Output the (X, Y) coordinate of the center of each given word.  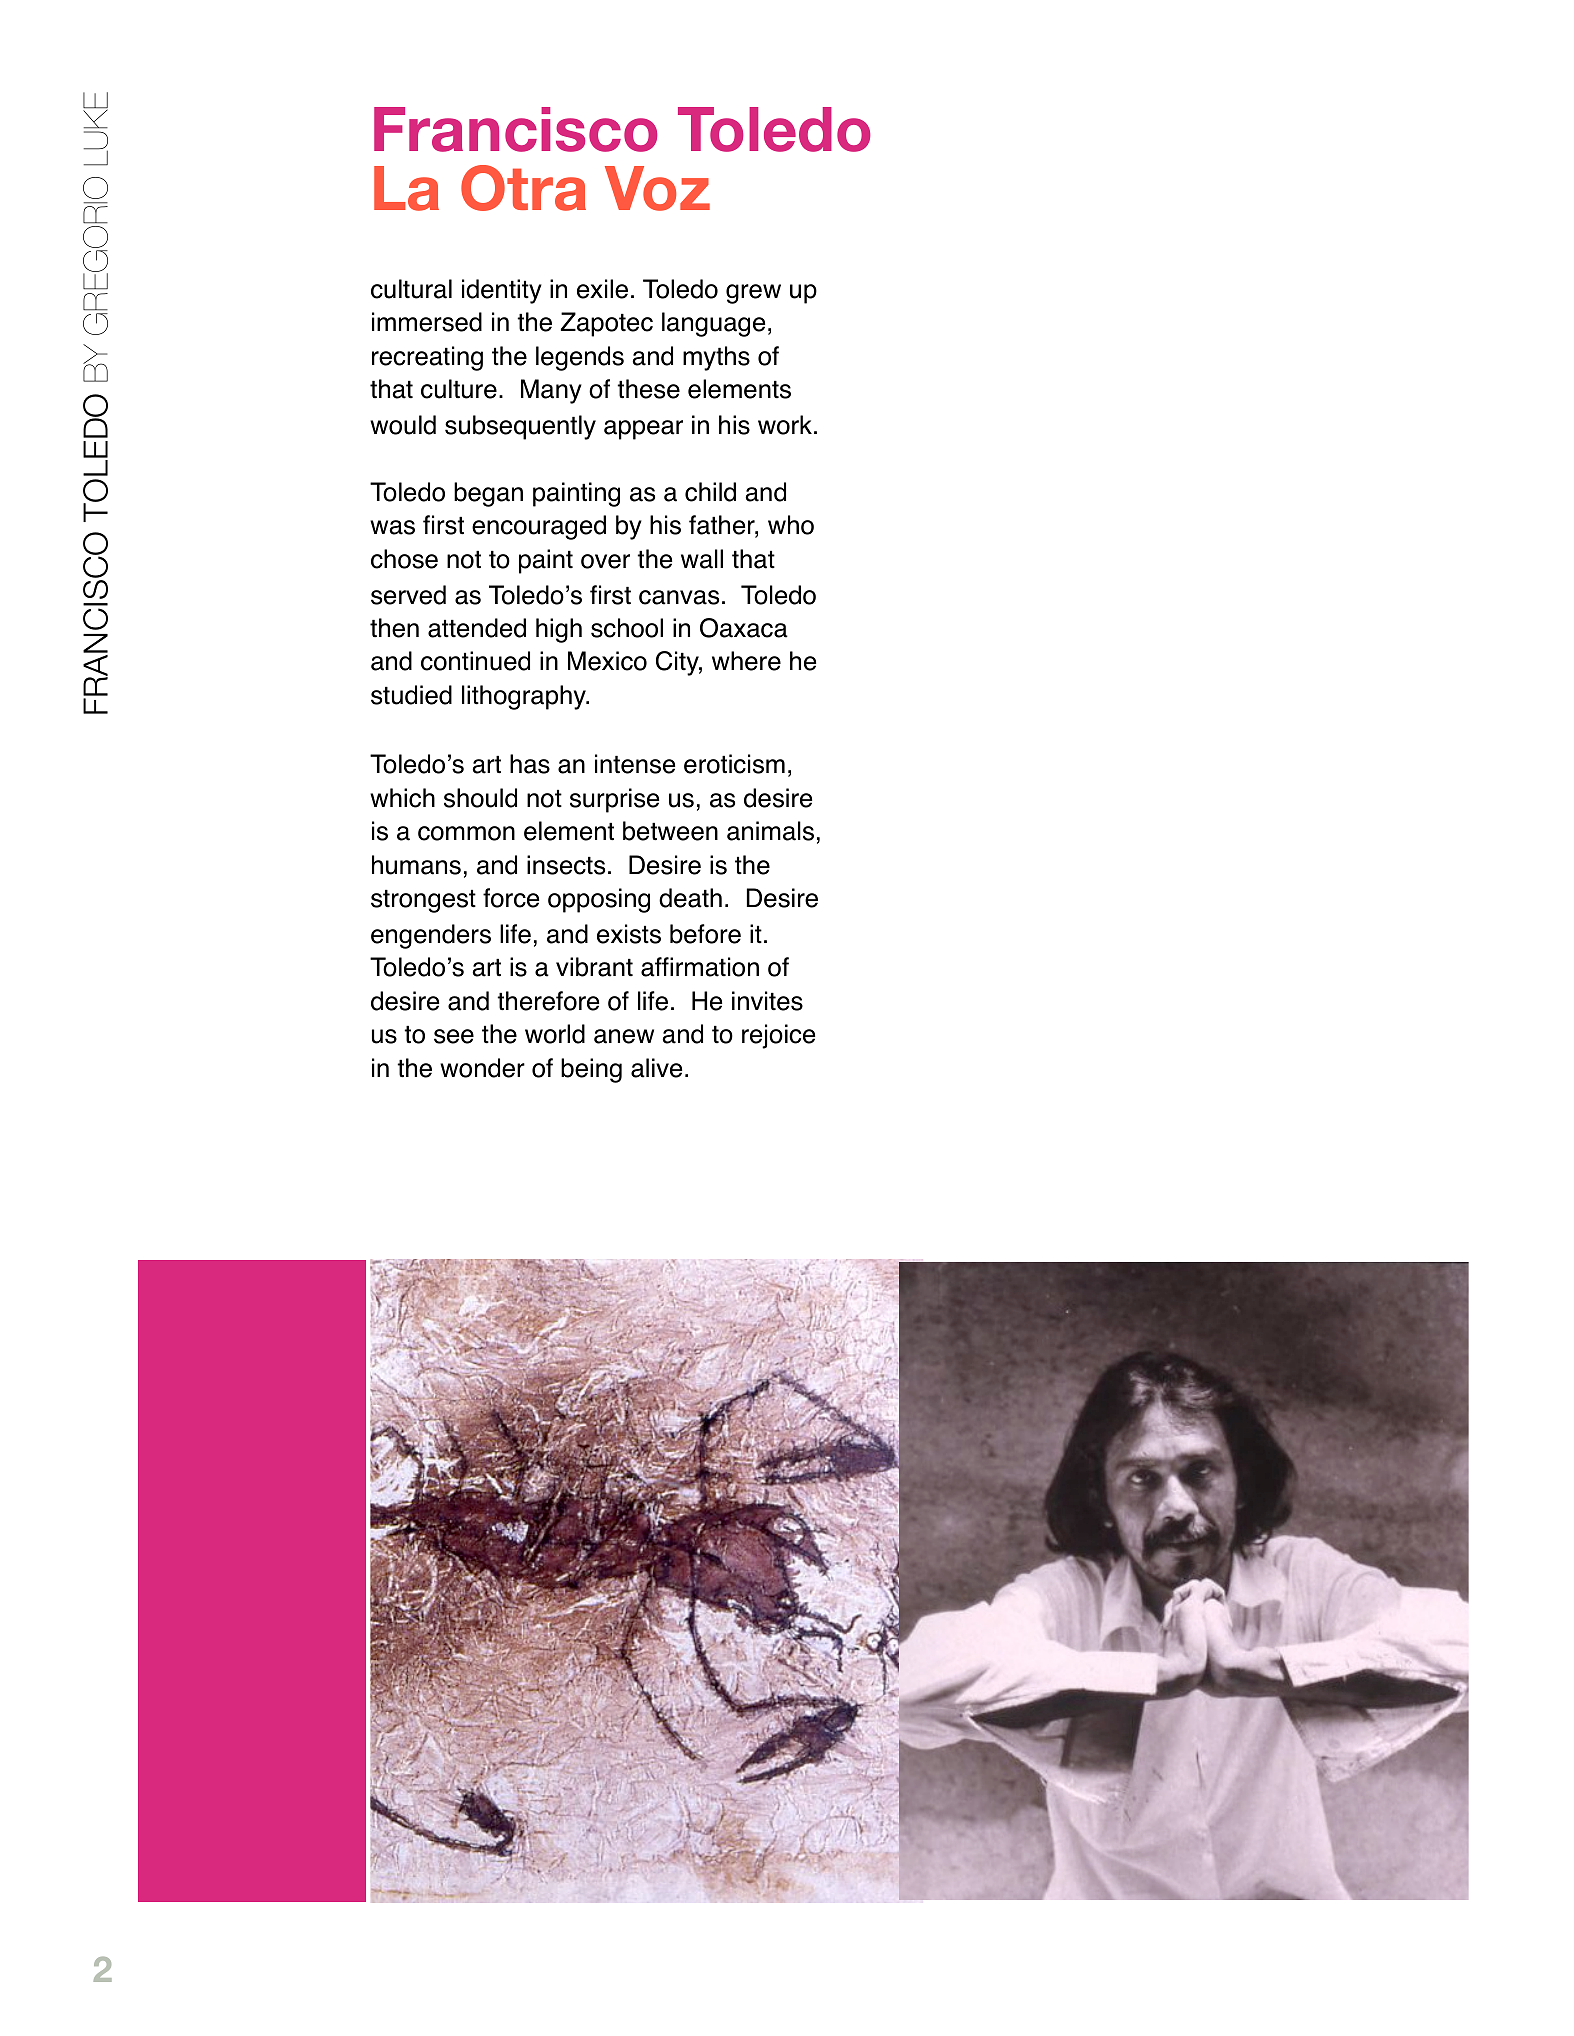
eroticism (734, 764)
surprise (614, 800)
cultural (411, 289)
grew (753, 294)
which (402, 798)
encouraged (539, 527)
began (488, 494)
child (710, 492)
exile (602, 289)
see (454, 1036)
